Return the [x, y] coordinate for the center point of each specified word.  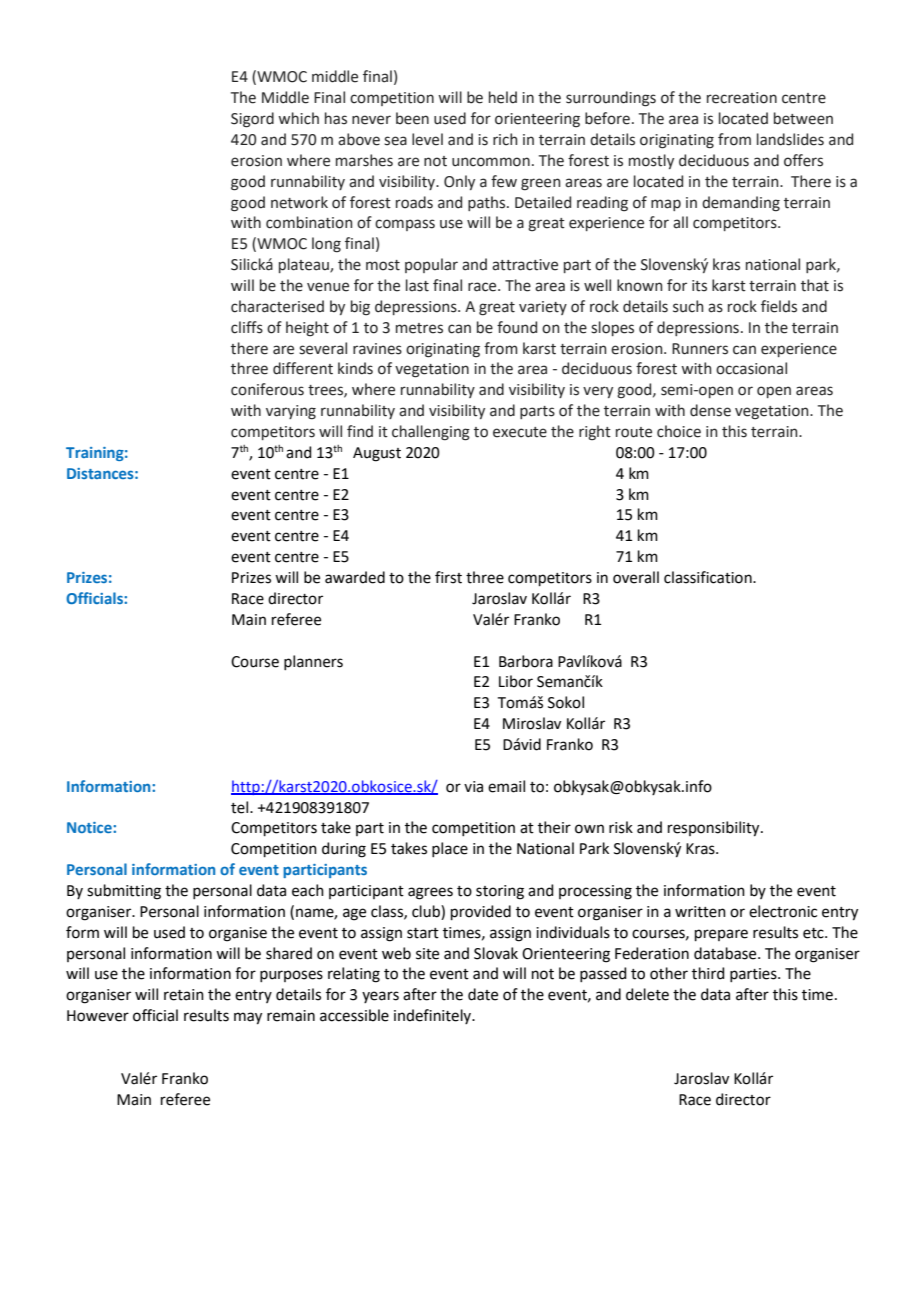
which [298, 118]
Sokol [566, 702]
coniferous [267, 389]
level [427, 139]
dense [710, 410]
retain [184, 995]
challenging [431, 433]
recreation [742, 98]
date [483, 994]
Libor [516, 681]
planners [313, 662]
